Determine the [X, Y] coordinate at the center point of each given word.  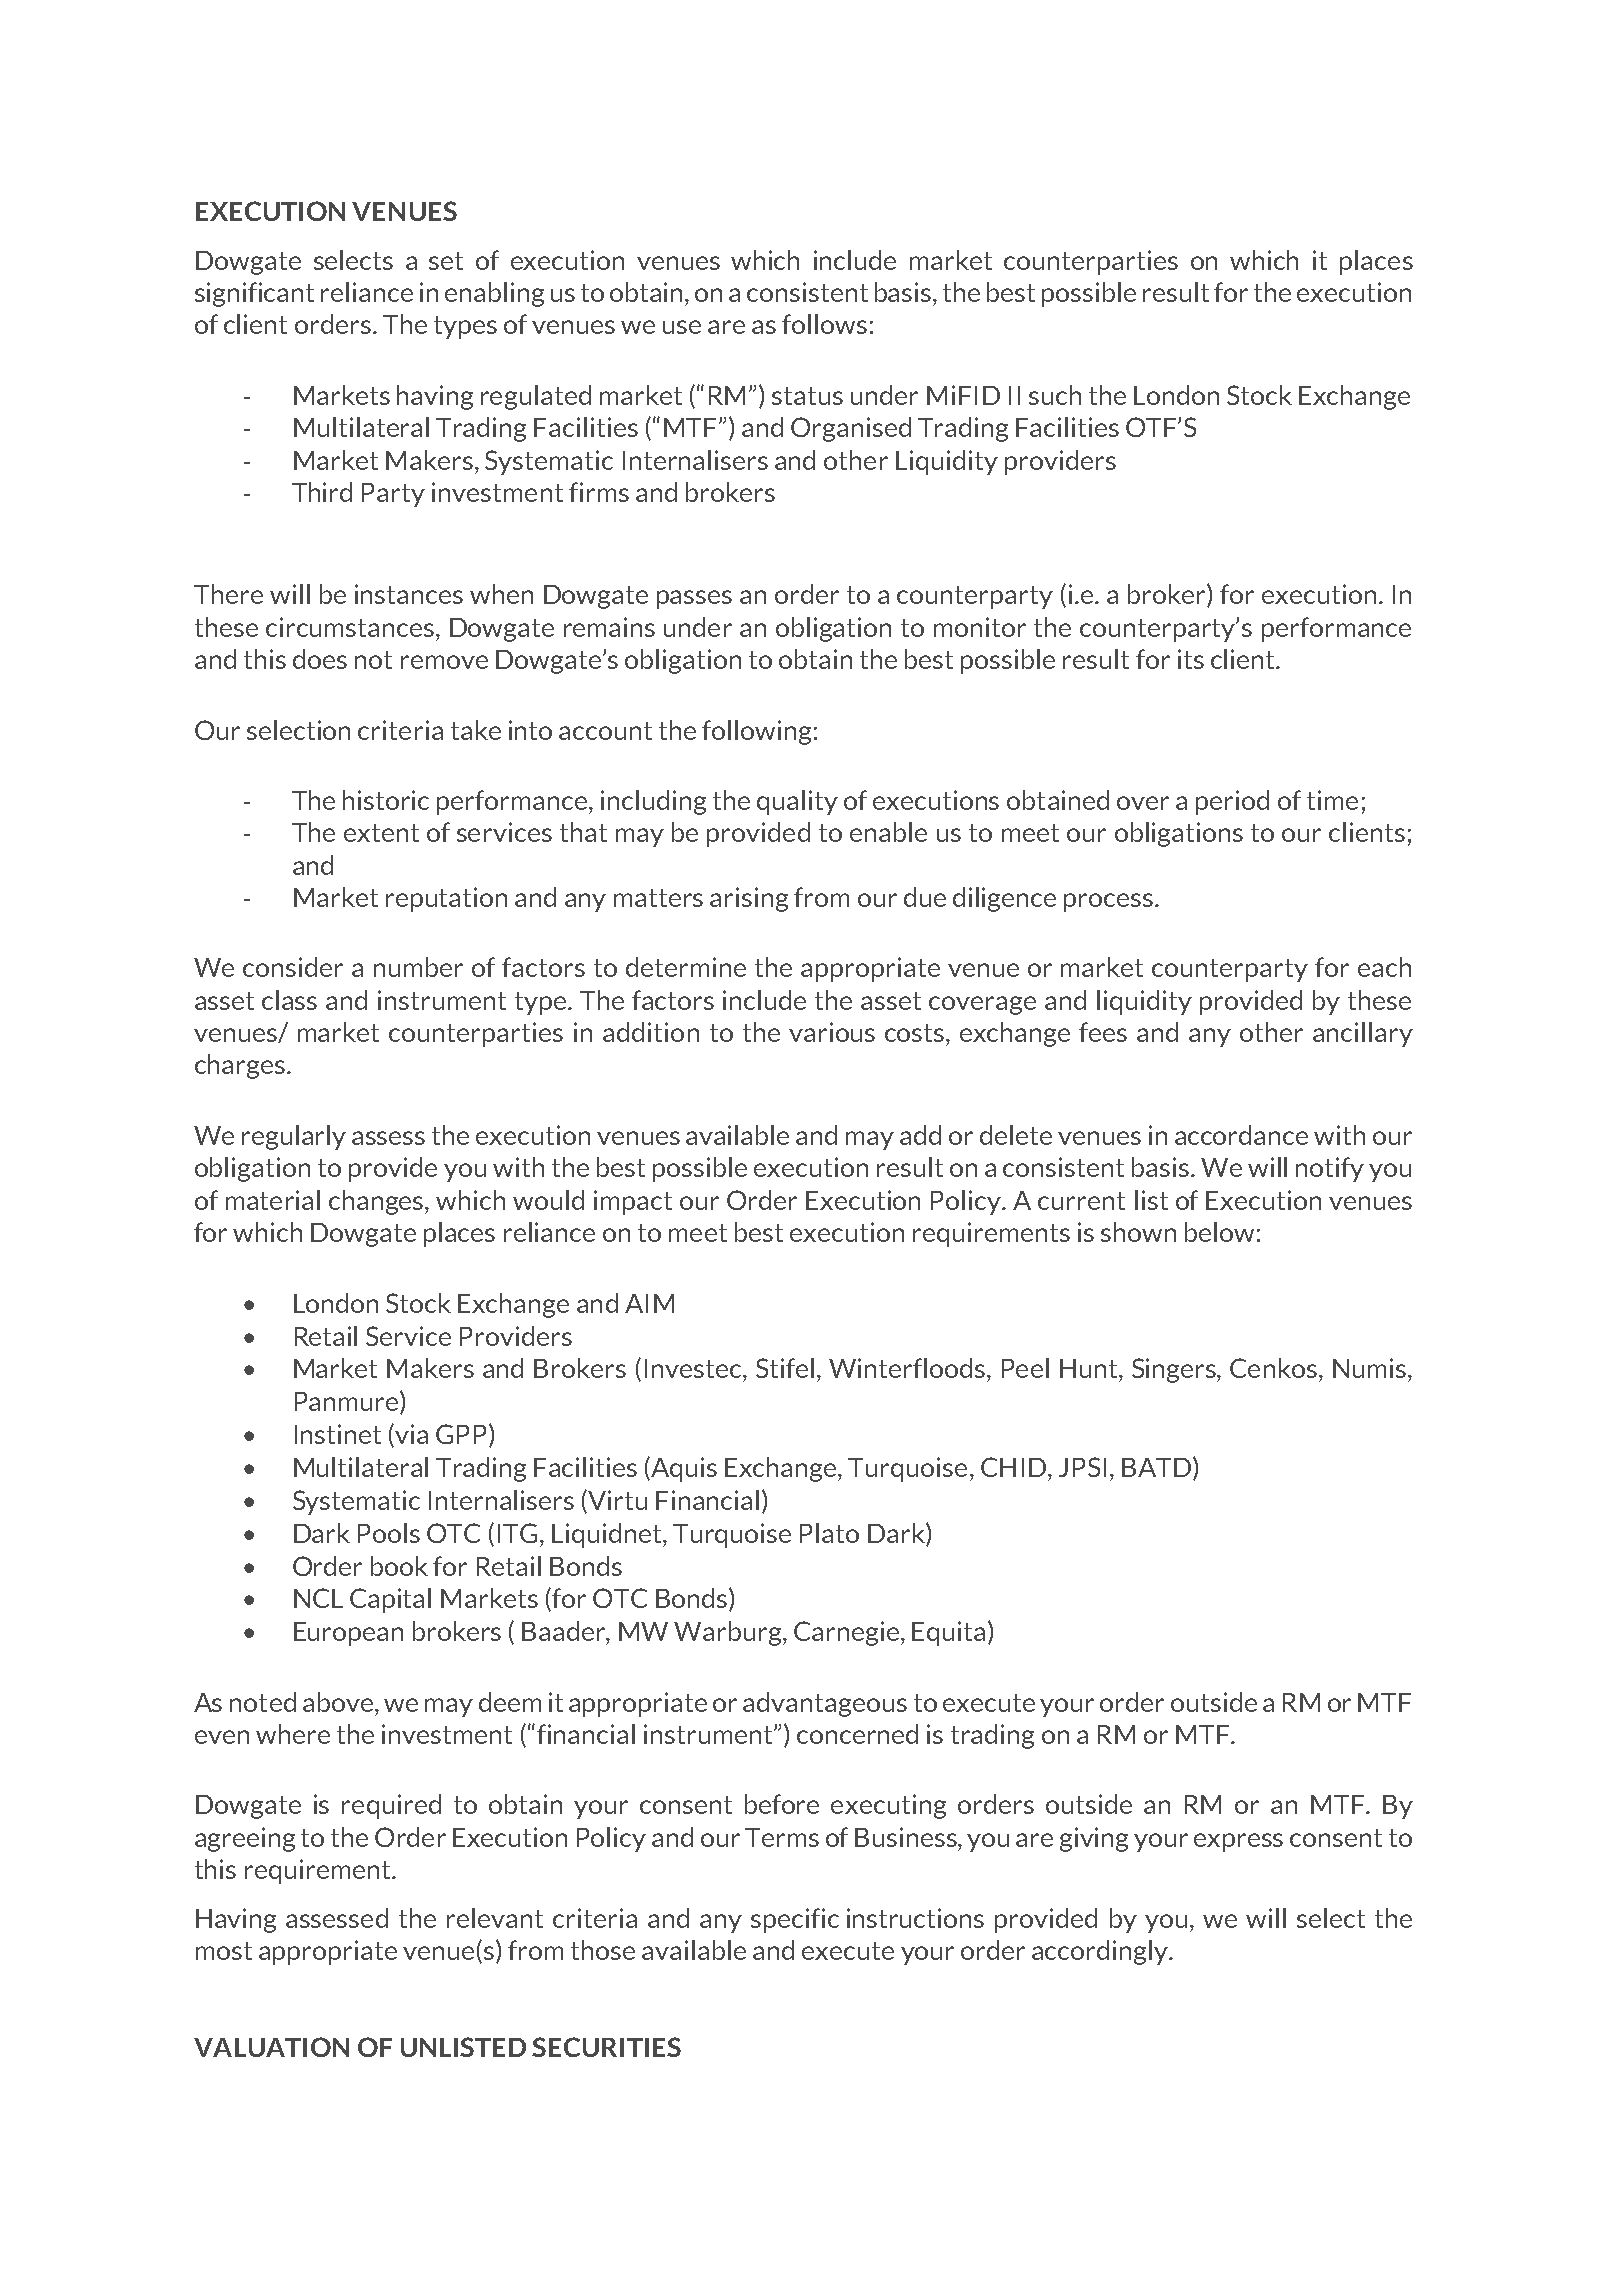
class [289, 1000]
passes [694, 599]
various [832, 1032]
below [1219, 1232]
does [320, 659]
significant [254, 294]
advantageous [825, 1704]
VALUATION [271, 2047]
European [348, 1634]
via [411, 1434]
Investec [694, 1368]
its [1191, 659]
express [1238, 1842]
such [1055, 395]
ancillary [1363, 1034]
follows [824, 324]
